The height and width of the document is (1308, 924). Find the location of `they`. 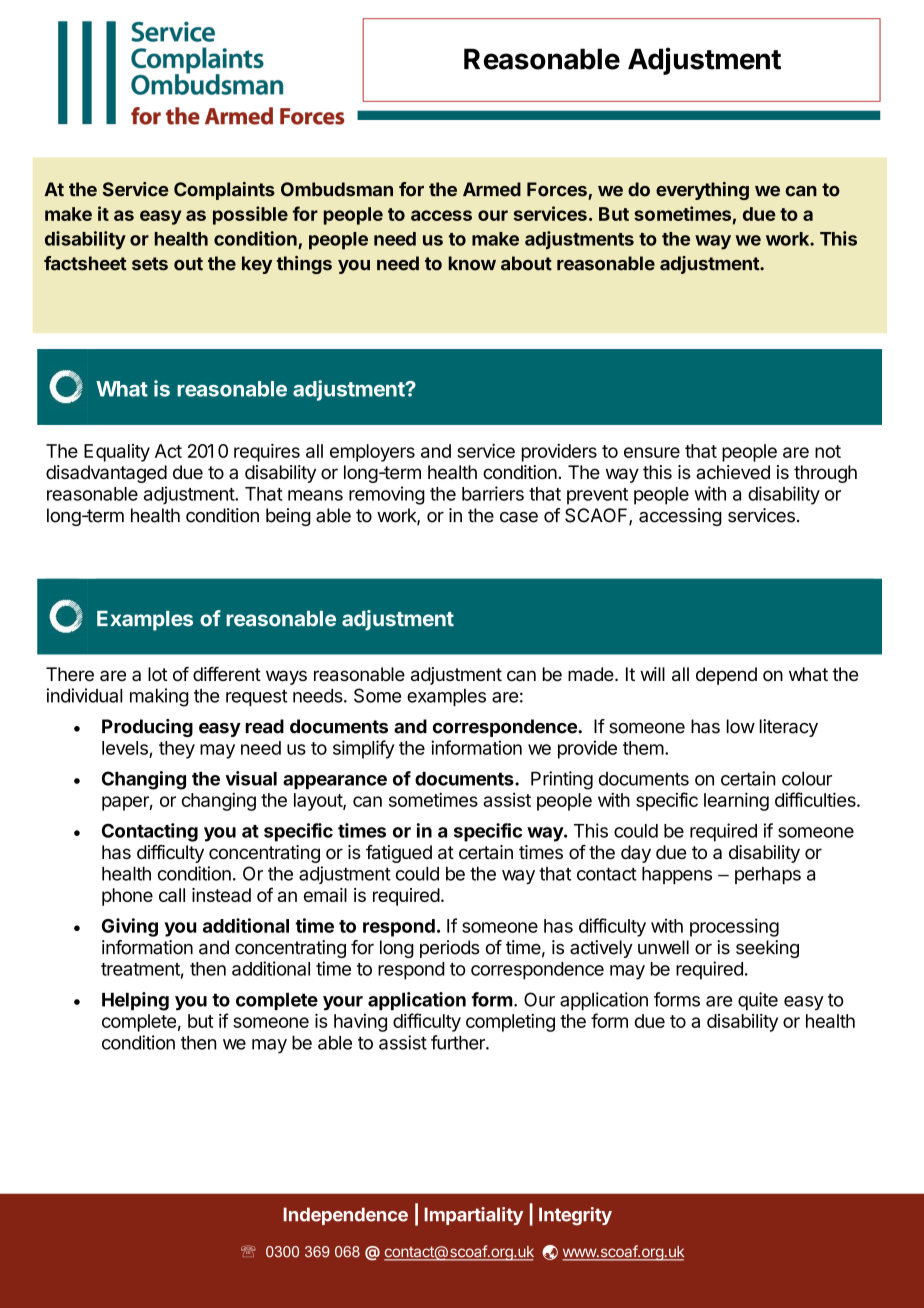

they is located at coordinates (177, 750).
